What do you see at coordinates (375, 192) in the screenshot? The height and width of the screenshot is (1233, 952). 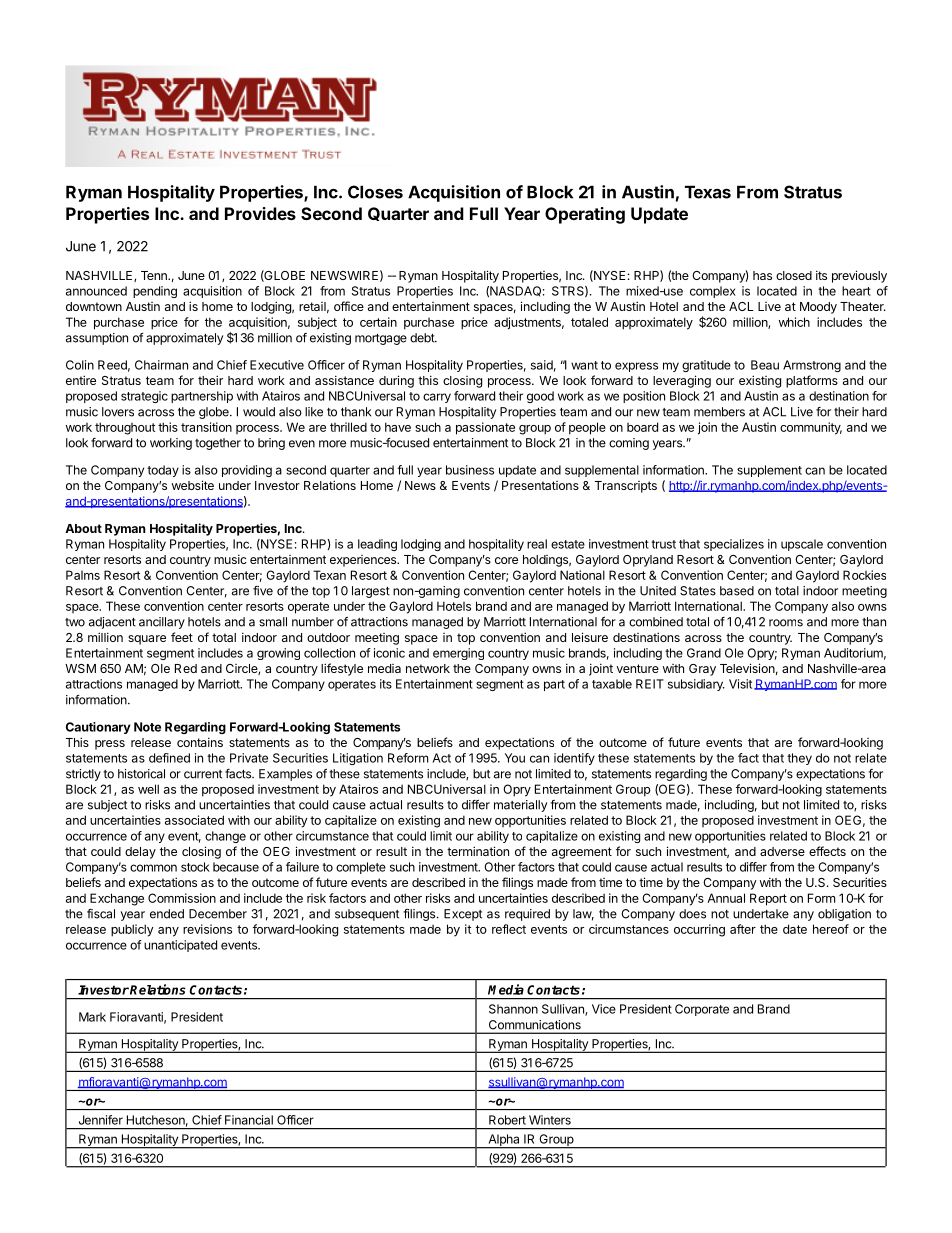 I see `Closes` at bounding box center [375, 192].
